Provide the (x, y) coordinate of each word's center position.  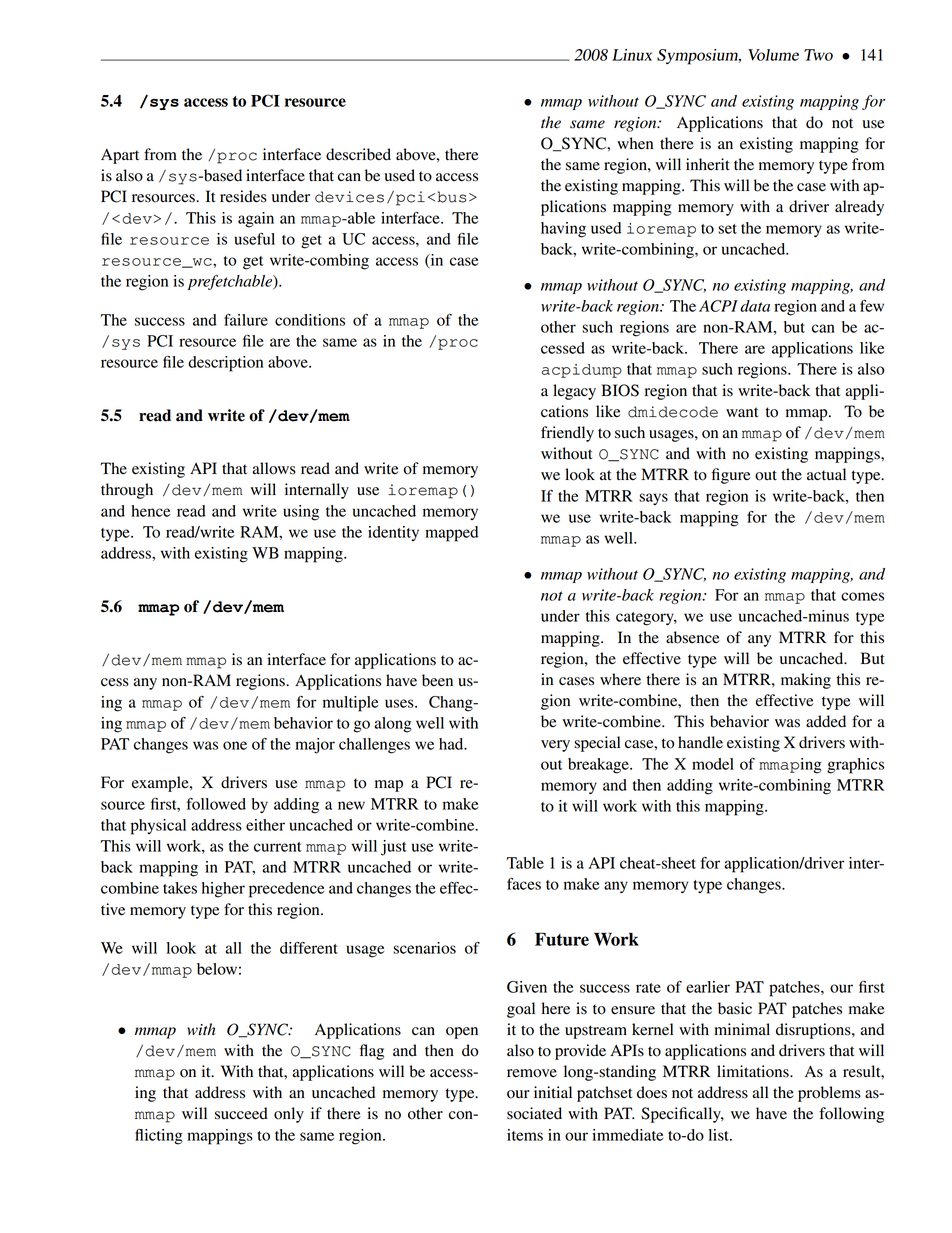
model (713, 764)
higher (223, 890)
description (225, 364)
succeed (241, 1113)
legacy (574, 392)
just (394, 848)
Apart (120, 156)
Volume (773, 55)
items (525, 1135)
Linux (632, 55)
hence (150, 511)
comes (862, 596)
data (755, 306)
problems (829, 1094)
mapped (451, 534)
